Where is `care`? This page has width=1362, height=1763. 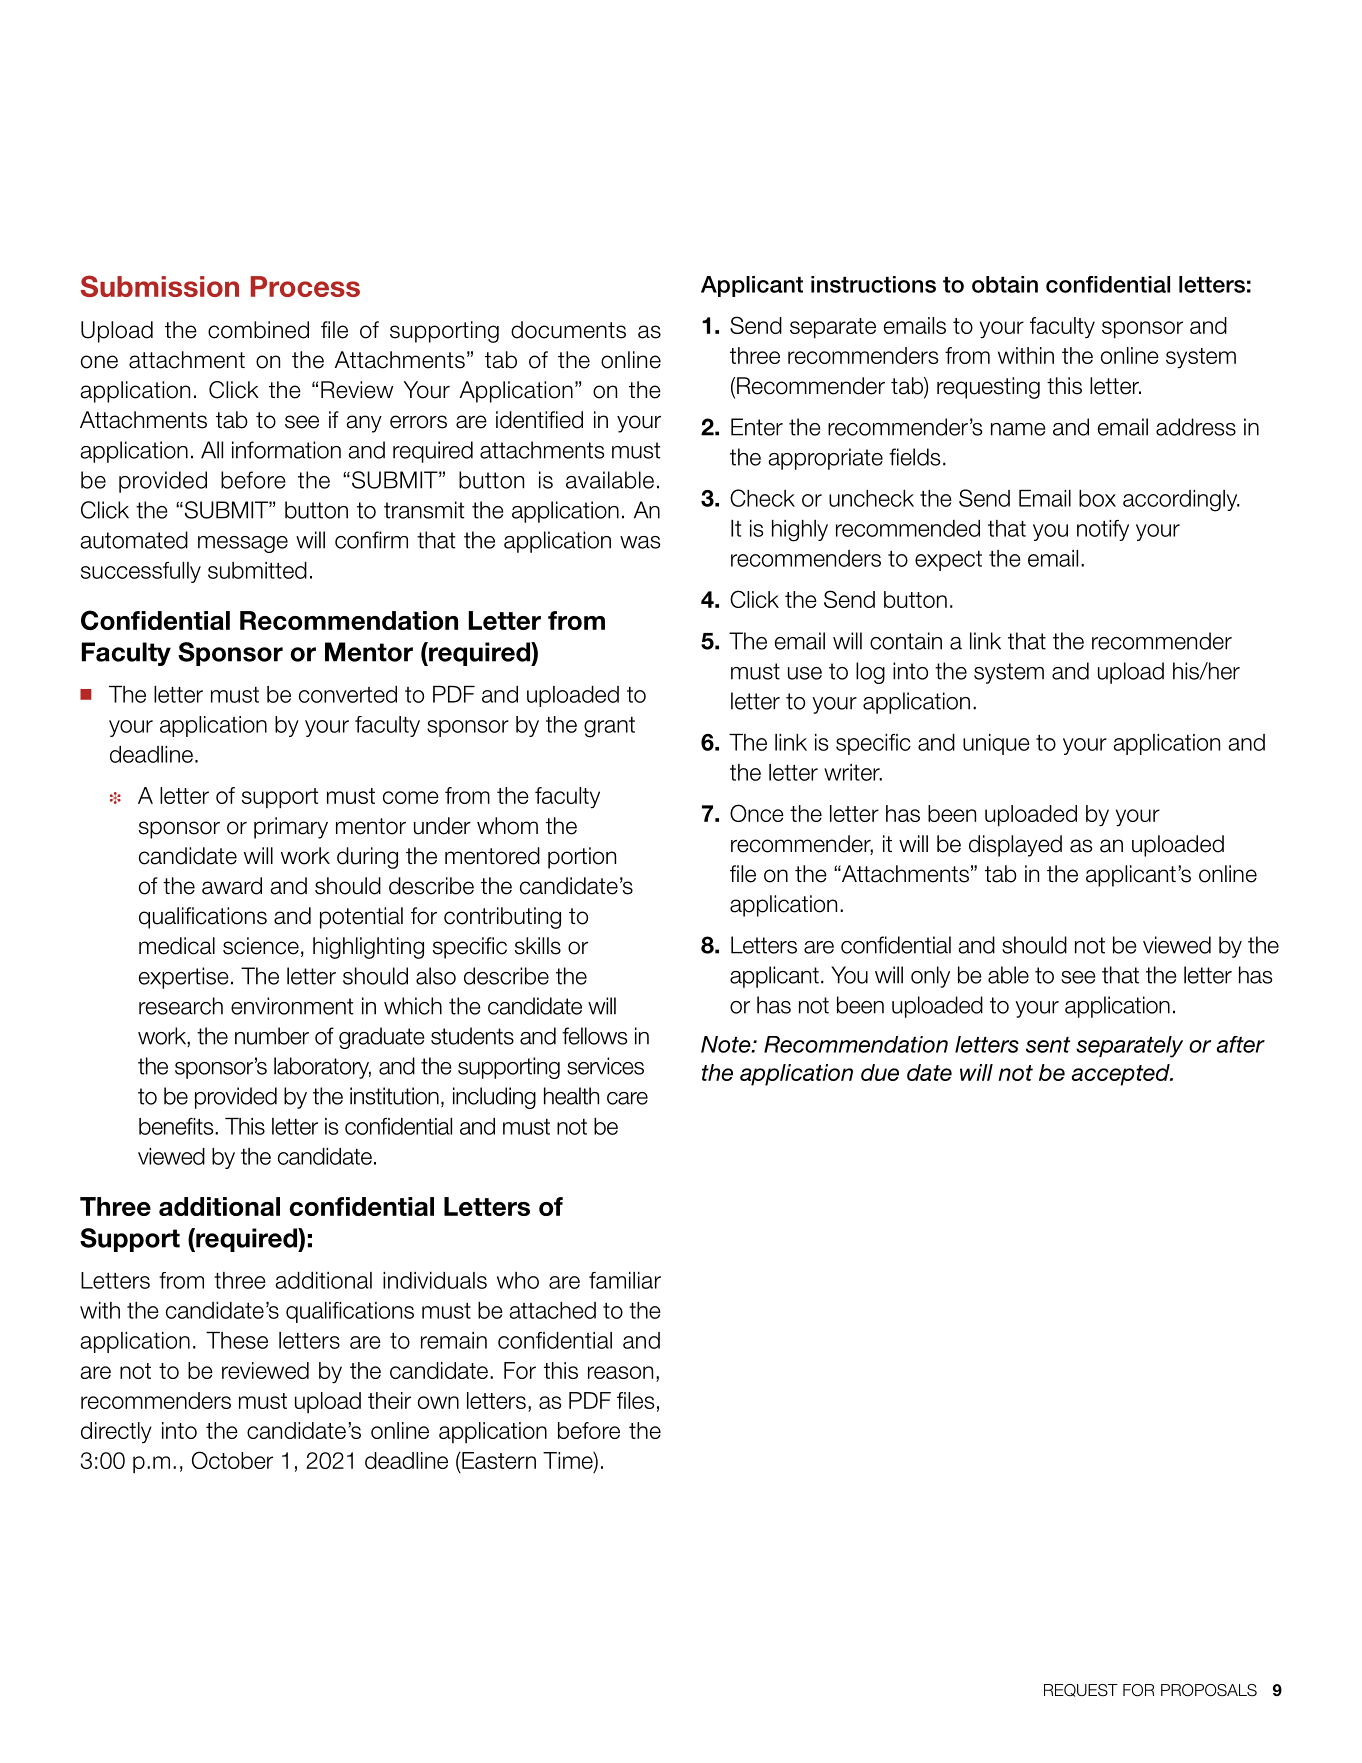
care is located at coordinates (627, 1098).
